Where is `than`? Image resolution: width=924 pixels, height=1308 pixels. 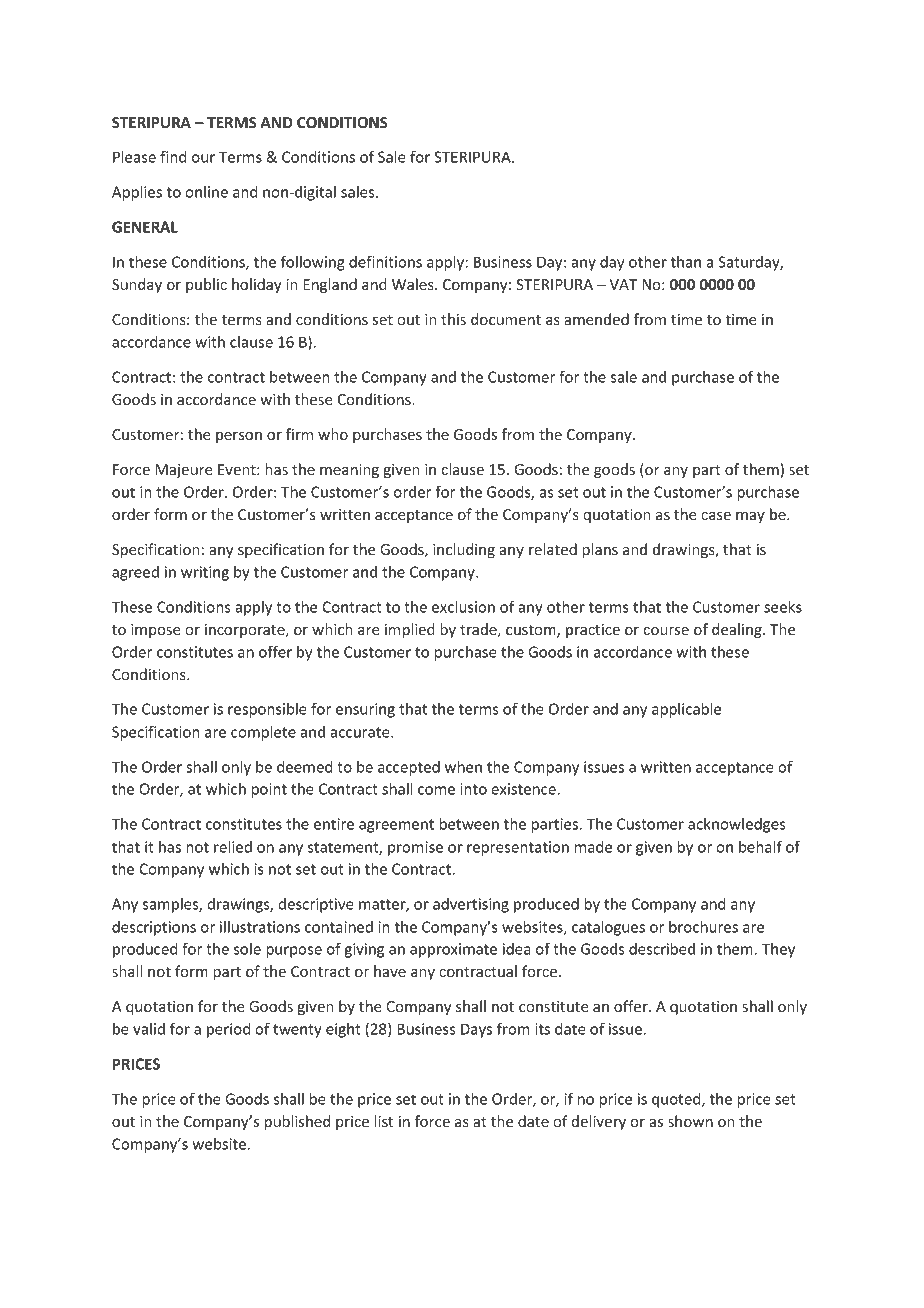 than is located at coordinates (685, 262).
